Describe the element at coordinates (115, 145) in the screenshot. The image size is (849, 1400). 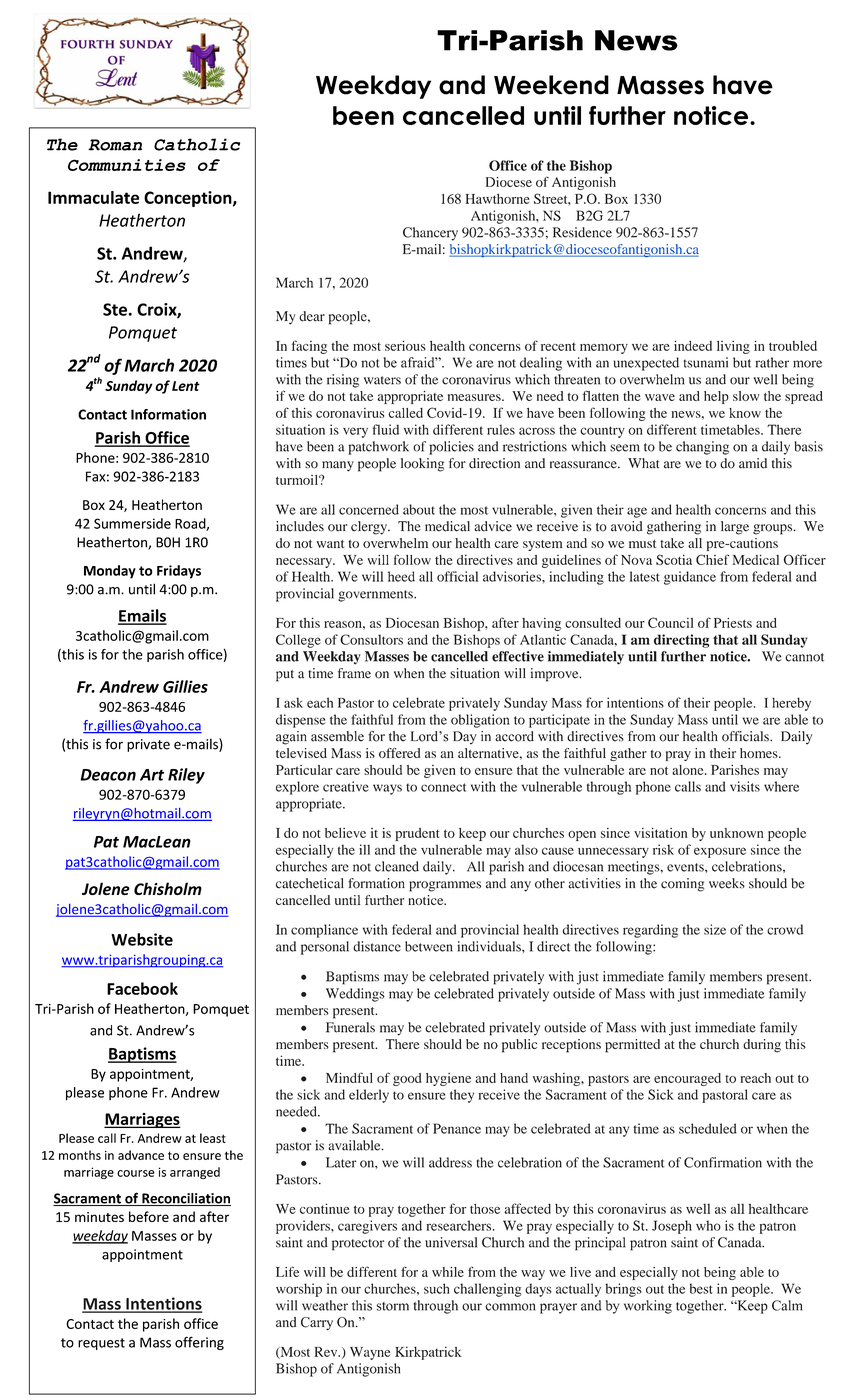
I see `Roman` at that location.
